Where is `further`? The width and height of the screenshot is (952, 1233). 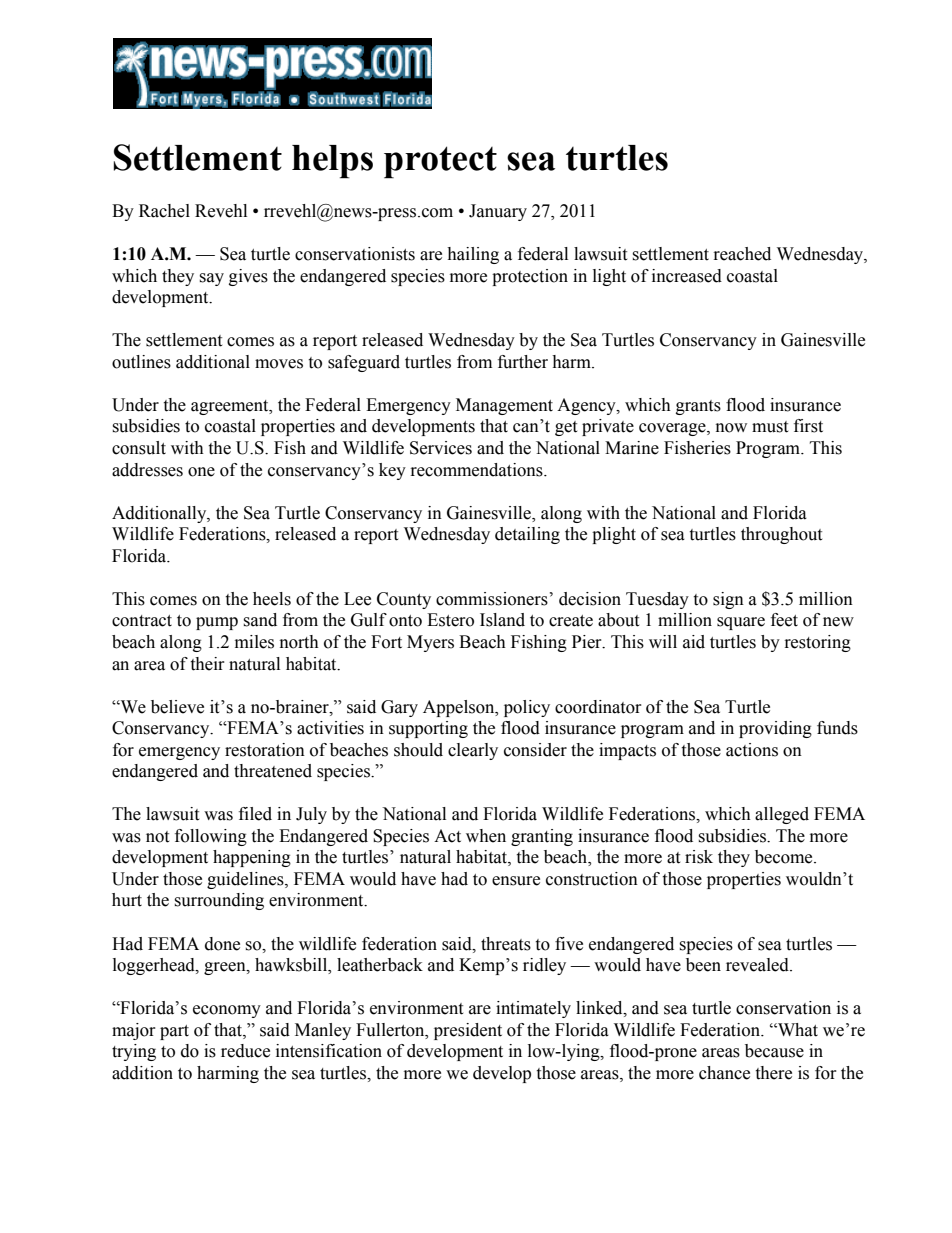
further is located at coordinates (523, 362).
